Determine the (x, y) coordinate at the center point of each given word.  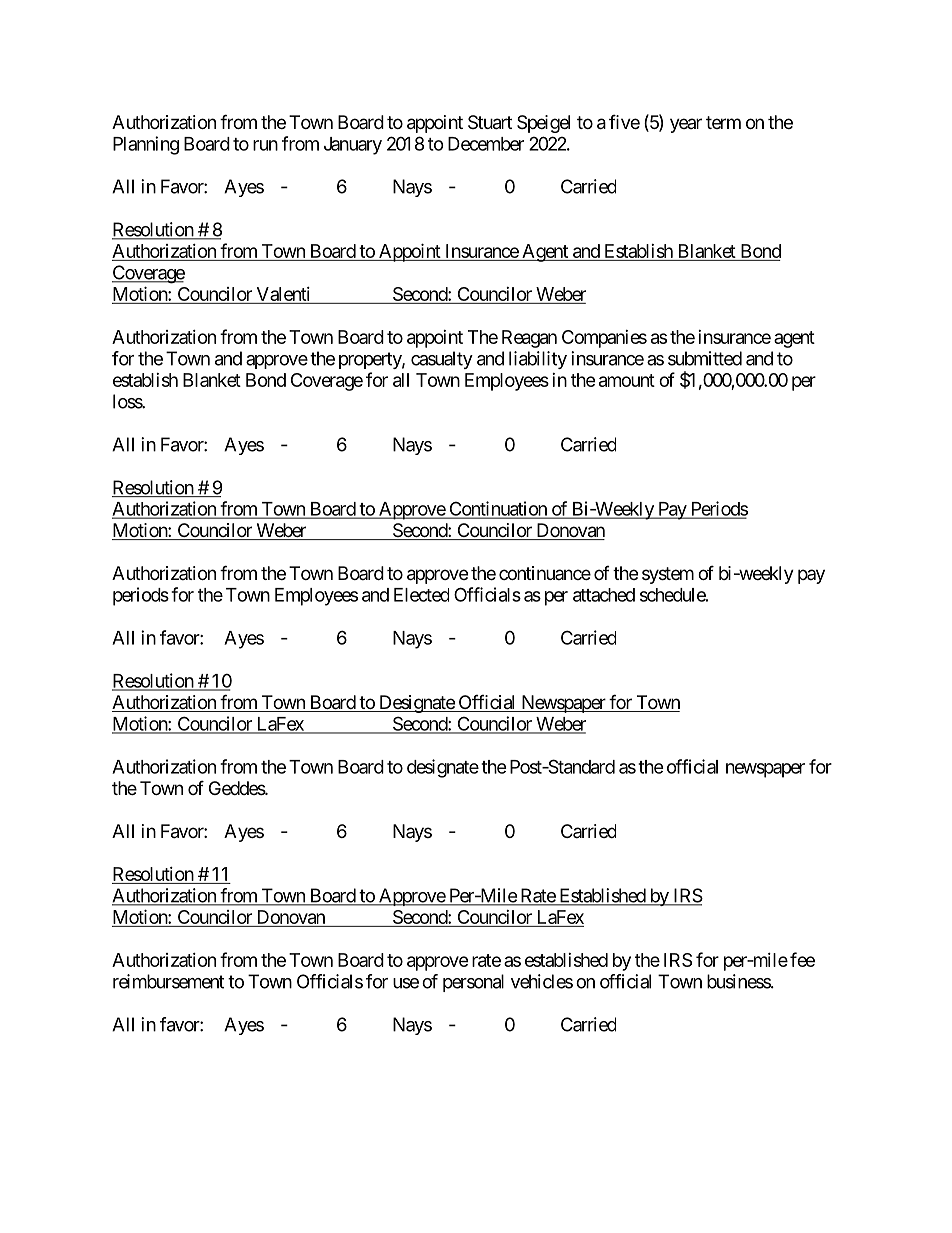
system (668, 575)
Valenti (283, 294)
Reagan (529, 339)
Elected (421, 595)
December (486, 144)
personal (473, 983)
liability (538, 360)
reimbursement (168, 981)
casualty (442, 360)
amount (627, 380)
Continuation (498, 509)
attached (604, 595)
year (686, 125)
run (265, 145)
